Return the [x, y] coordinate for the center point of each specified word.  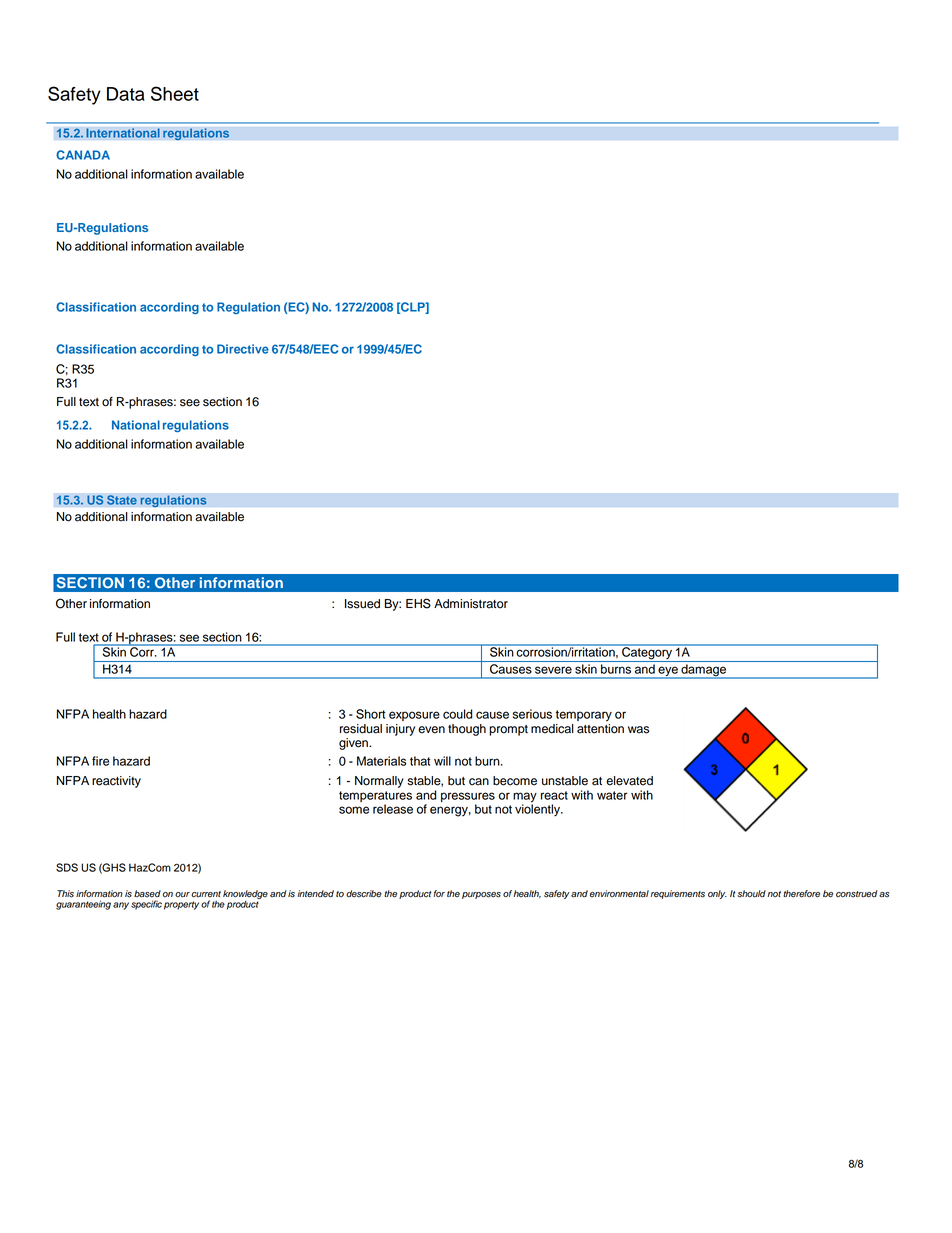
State [122, 500]
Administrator [471, 604]
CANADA [83, 155]
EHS [418, 603]
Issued [362, 604]
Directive [243, 349]
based [147, 894]
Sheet [175, 93]
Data [126, 94]
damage [703, 671]
